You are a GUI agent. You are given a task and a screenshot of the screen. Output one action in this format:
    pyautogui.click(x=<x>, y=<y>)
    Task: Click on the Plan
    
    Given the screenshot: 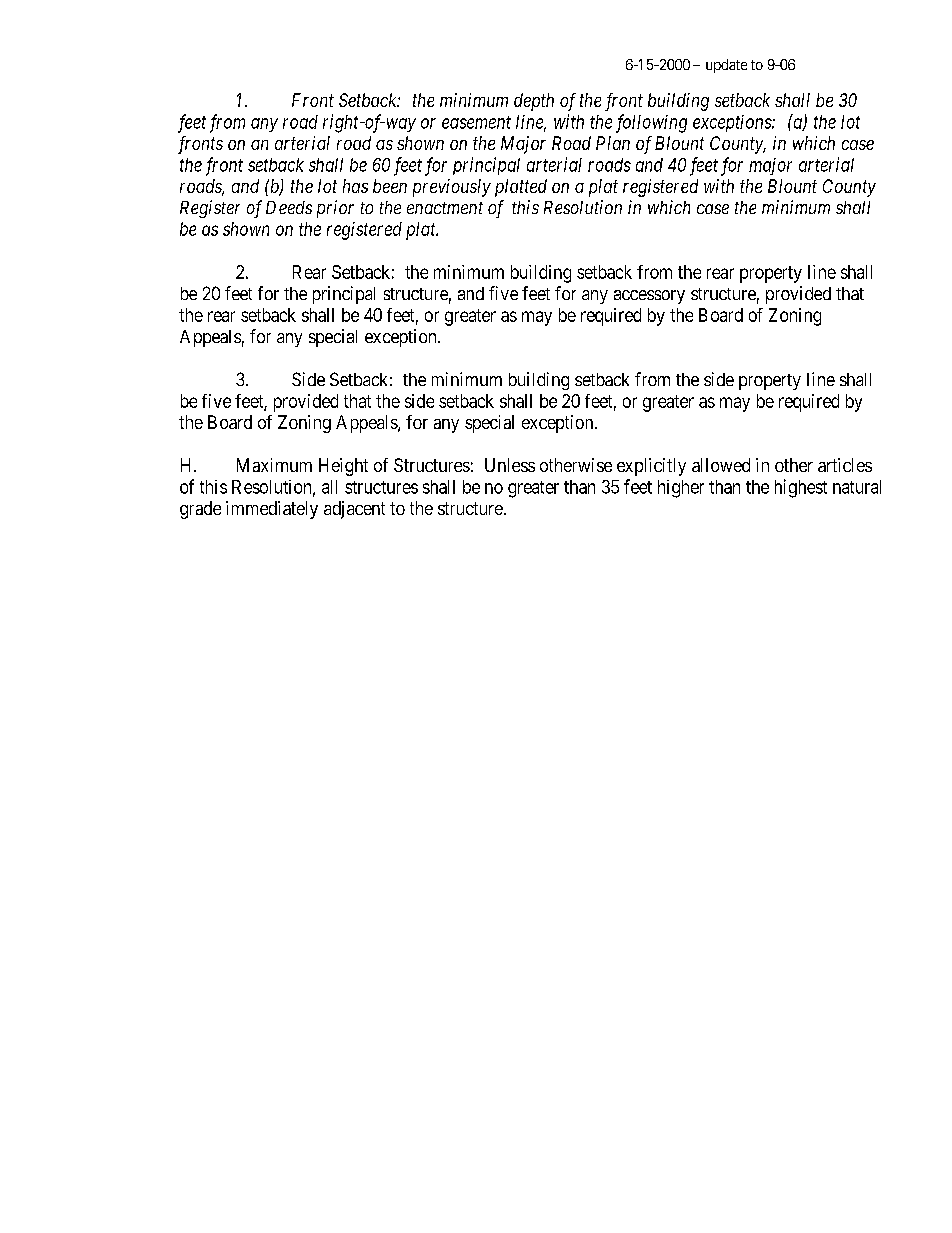 What is the action you would take?
    pyautogui.click(x=613, y=143)
